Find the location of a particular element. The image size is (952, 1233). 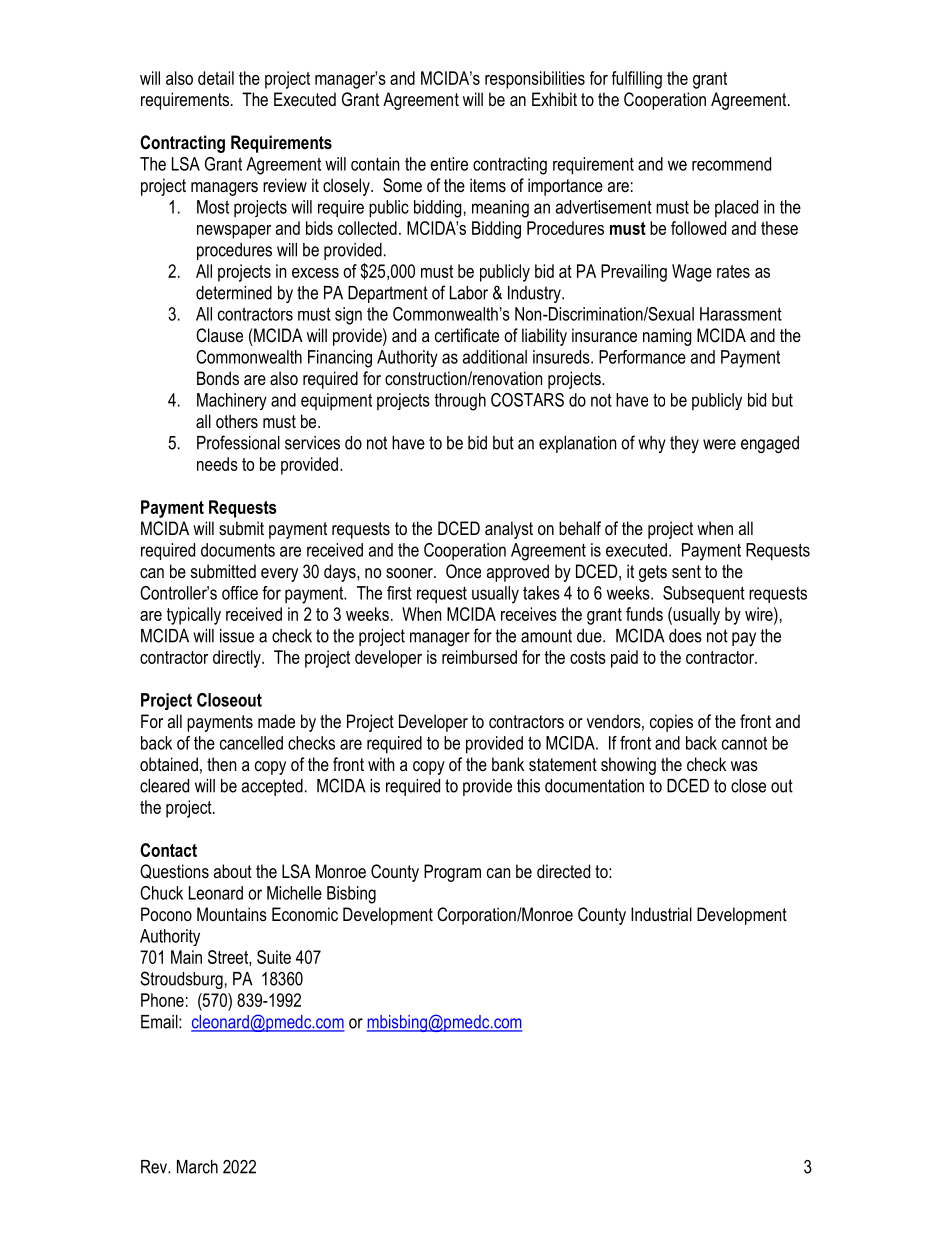

Bonds is located at coordinates (218, 378).
